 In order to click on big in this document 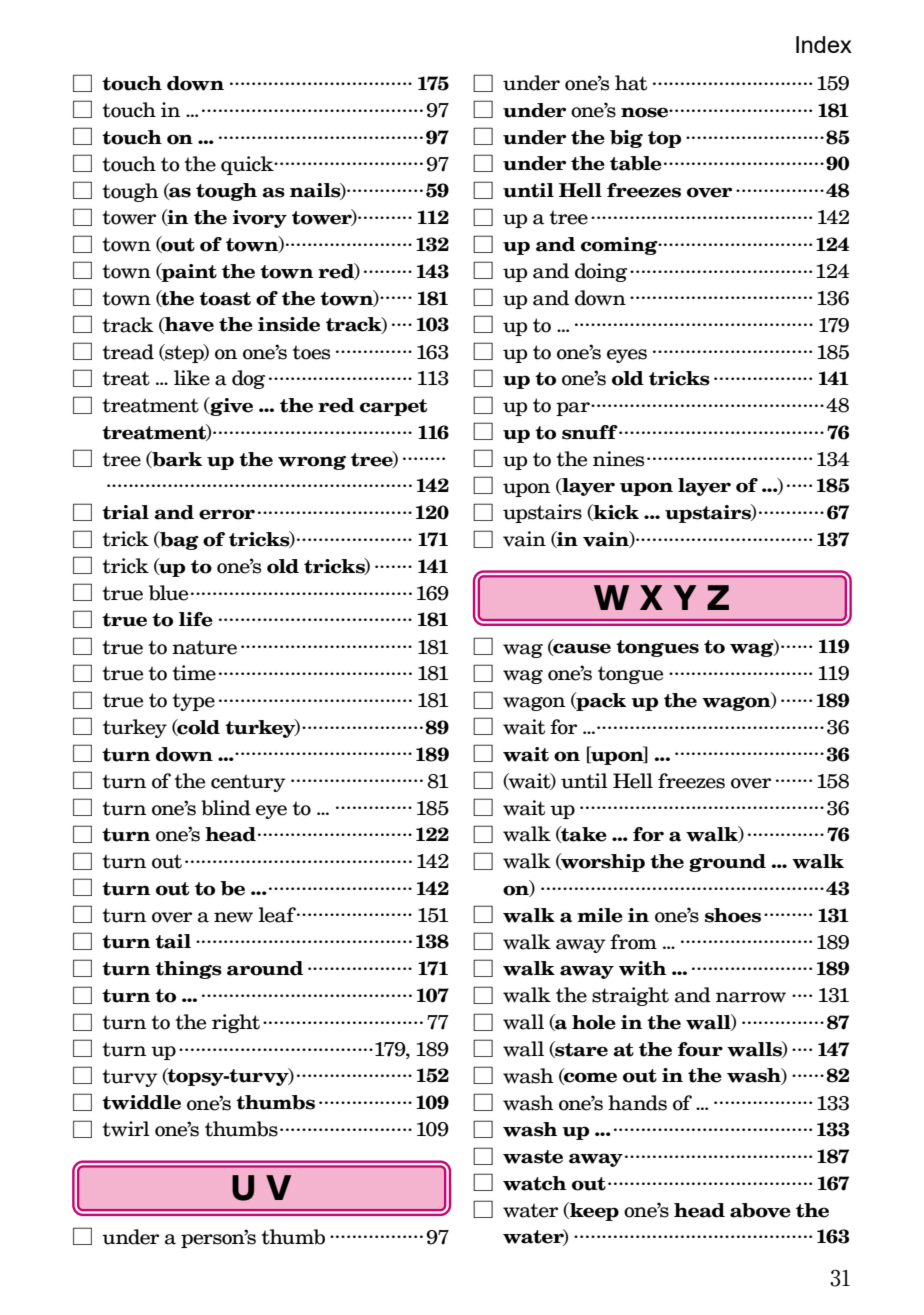, I will do `click(626, 139)`.
